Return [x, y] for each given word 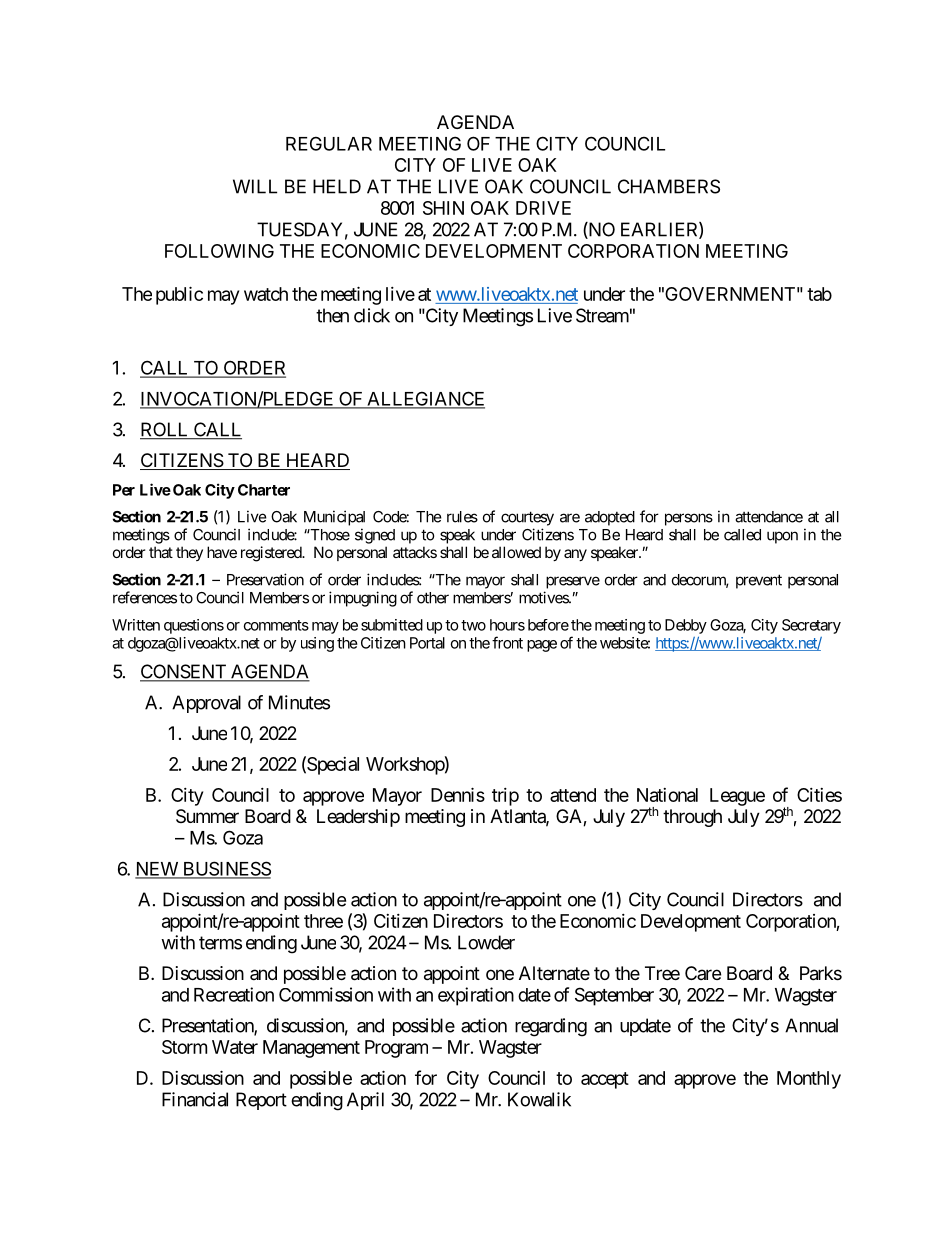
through [692, 818]
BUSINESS [225, 869]
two [473, 625]
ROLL [165, 430]
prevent [759, 581]
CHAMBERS [669, 186]
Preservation [265, 579]
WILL [255, 186]
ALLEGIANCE [425, 399]
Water [235, 1047]
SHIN [443, 208]
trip [505, 797]
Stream [602, 315]
